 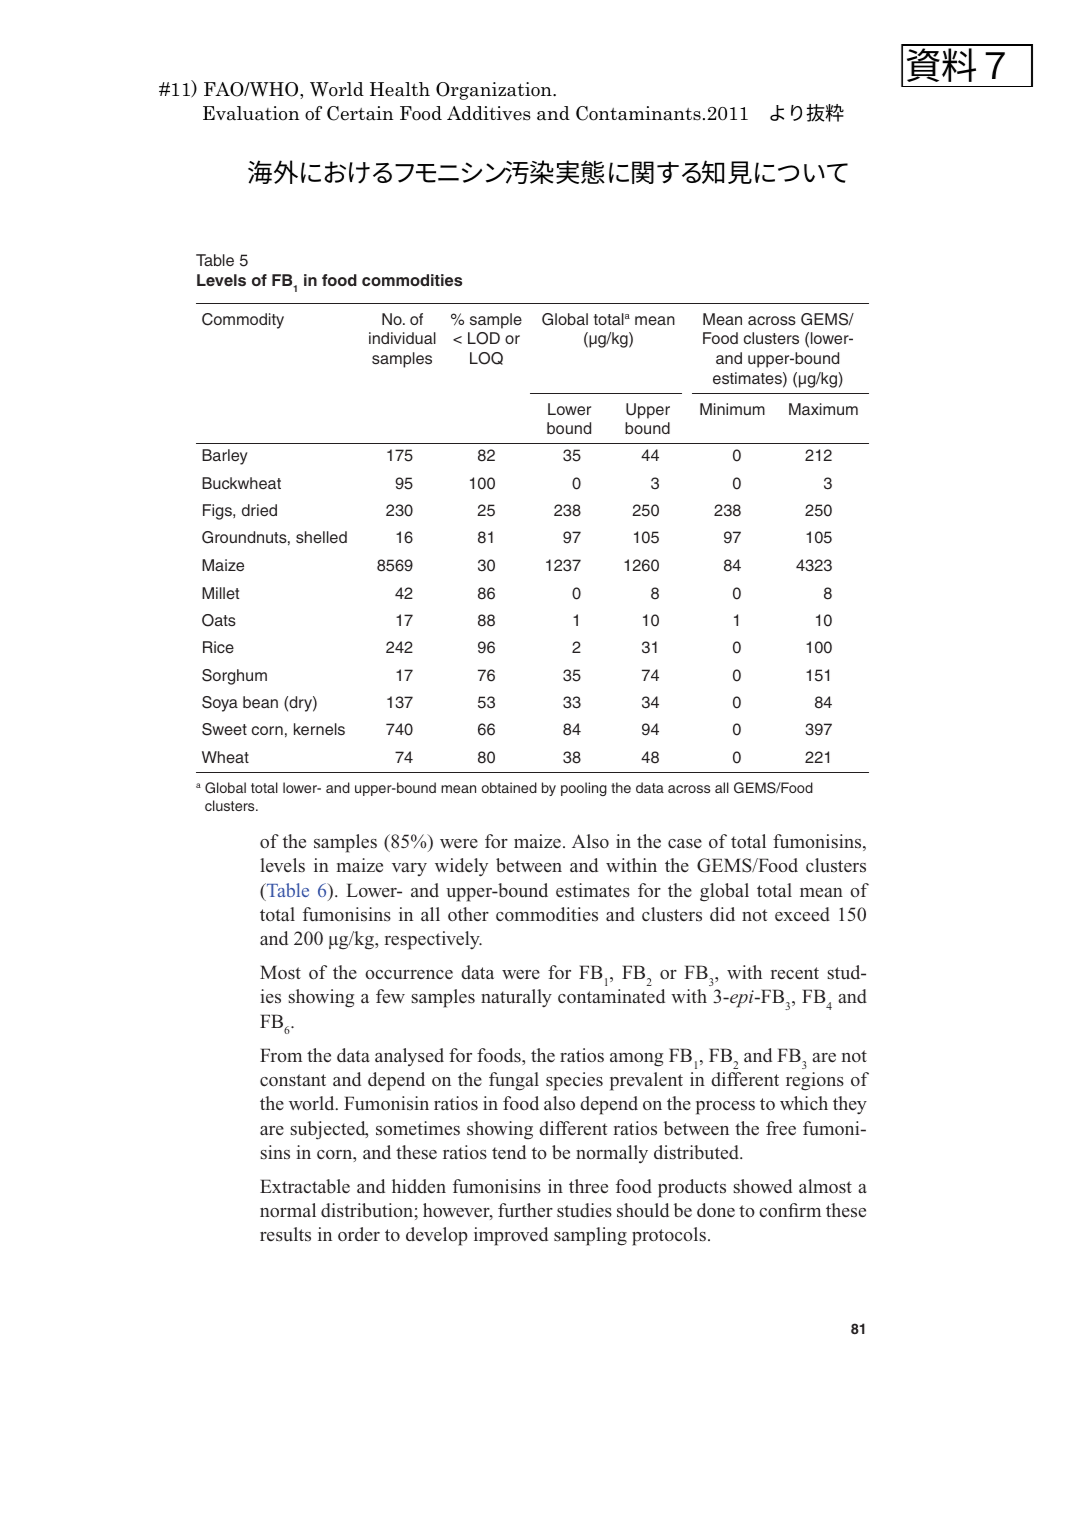 What do you see at coordinates (525, 1210) in the screenshot?
I see `further` at bounding box center [525, 1210].
